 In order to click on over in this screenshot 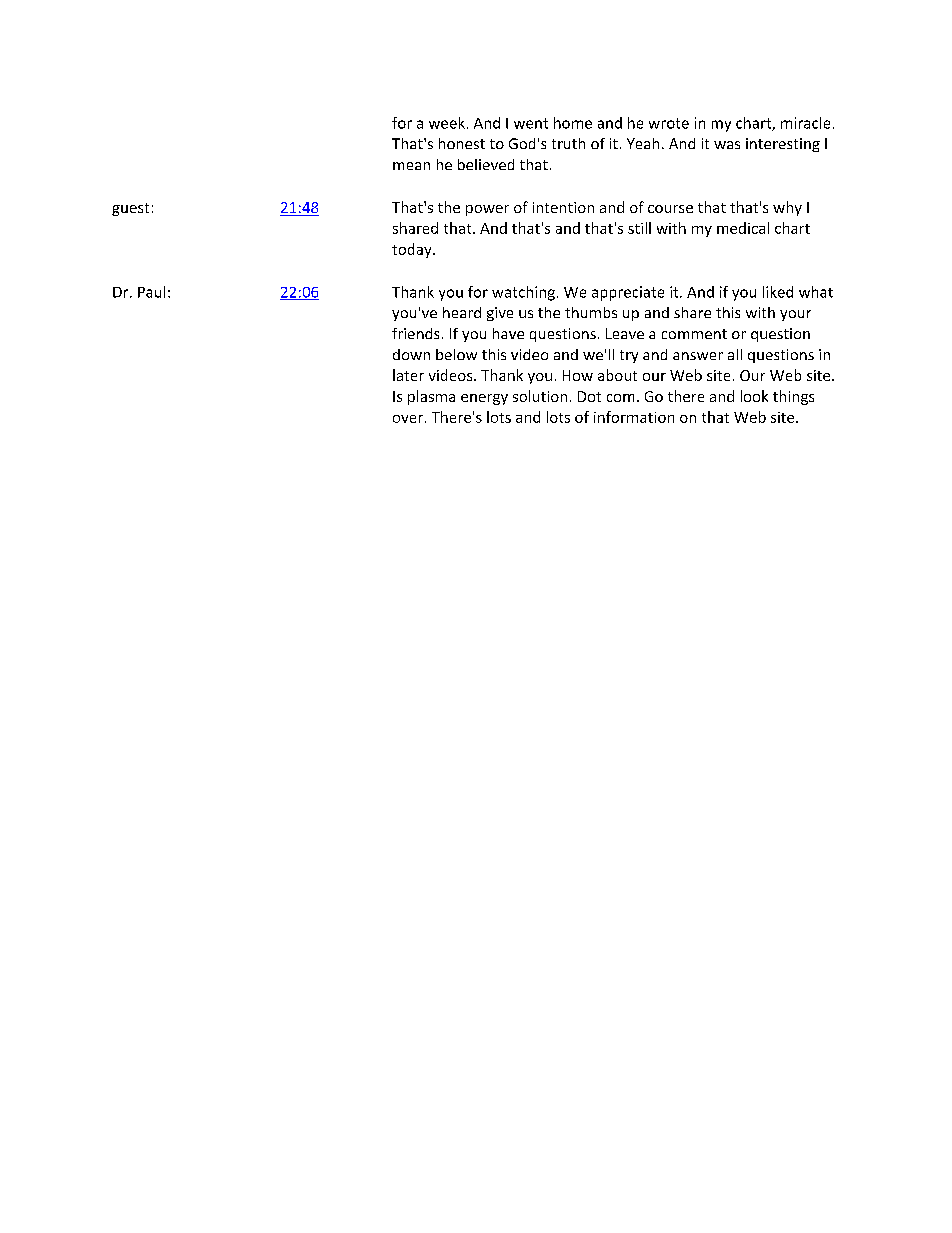, I will do `click(408, 419)`.
